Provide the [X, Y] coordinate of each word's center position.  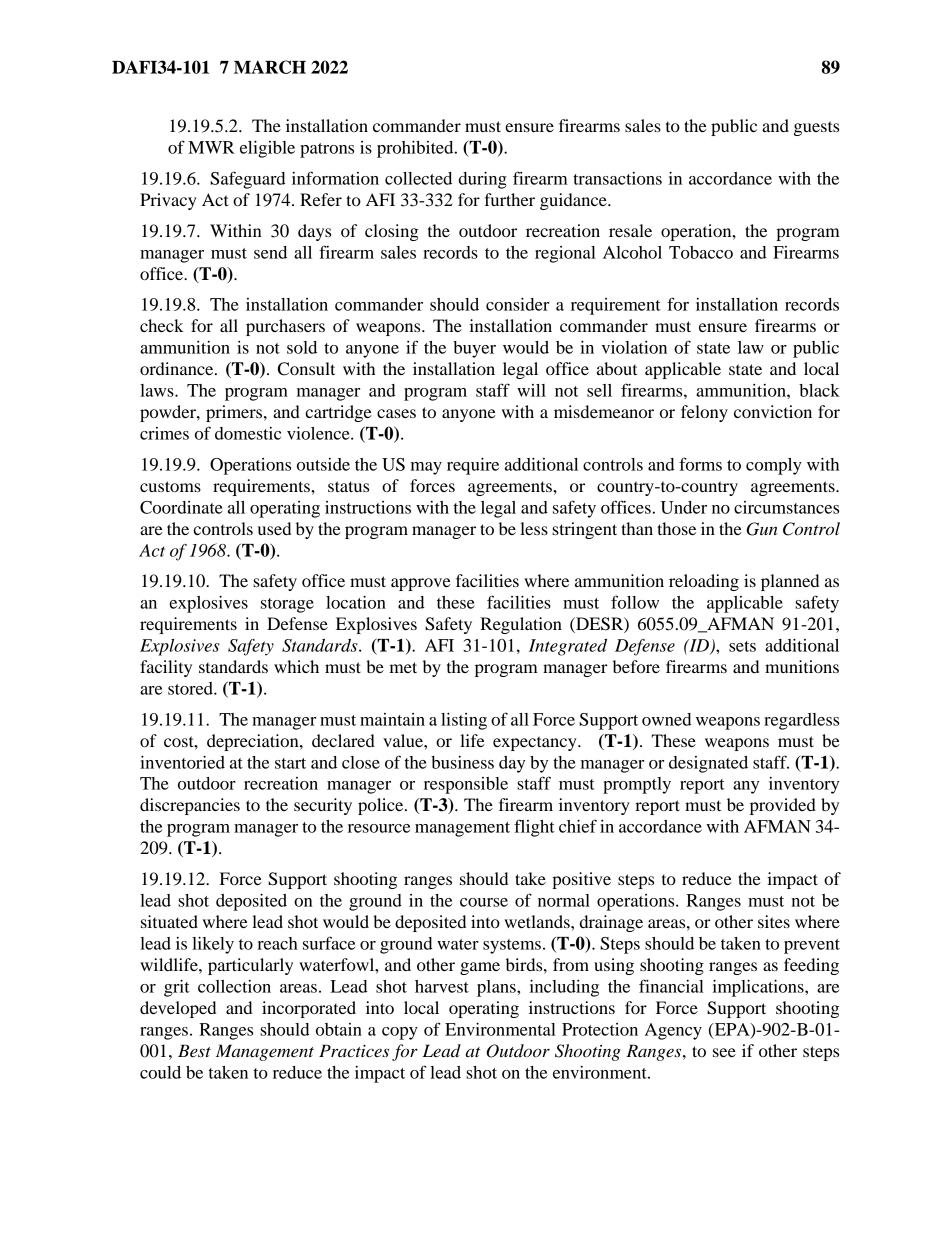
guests [816, 128]
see [724, 1052]
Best [194, 1050]
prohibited [416, 149]
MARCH [270, 67]
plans [497, 988]
